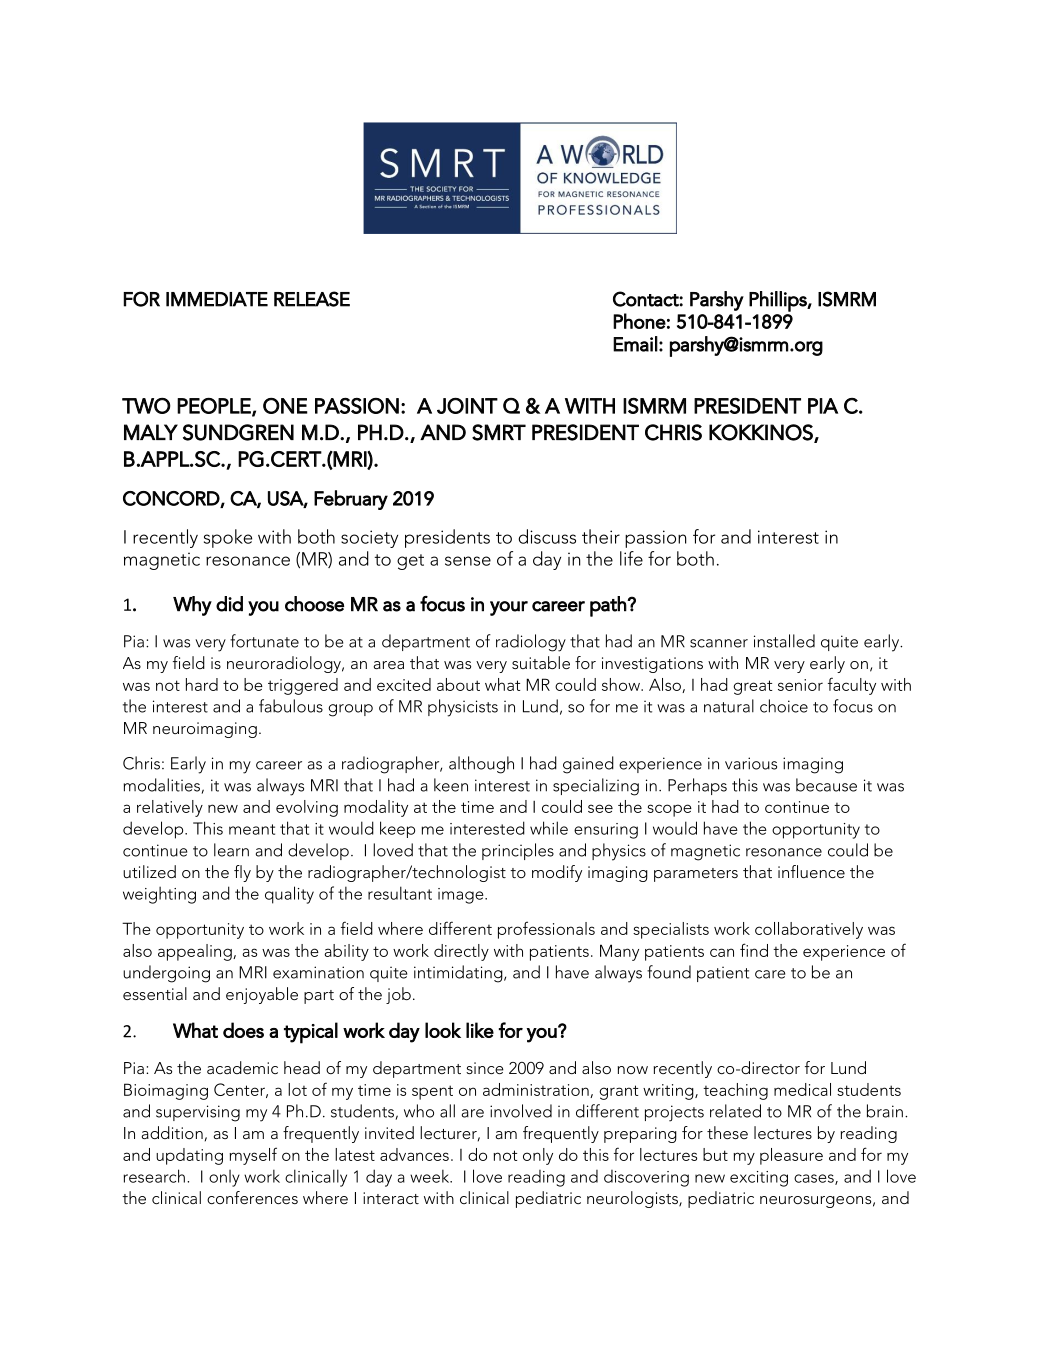  What do you see at coordinates (481, 765) in the image?
I see `although` at bounding box center [481, 765].
